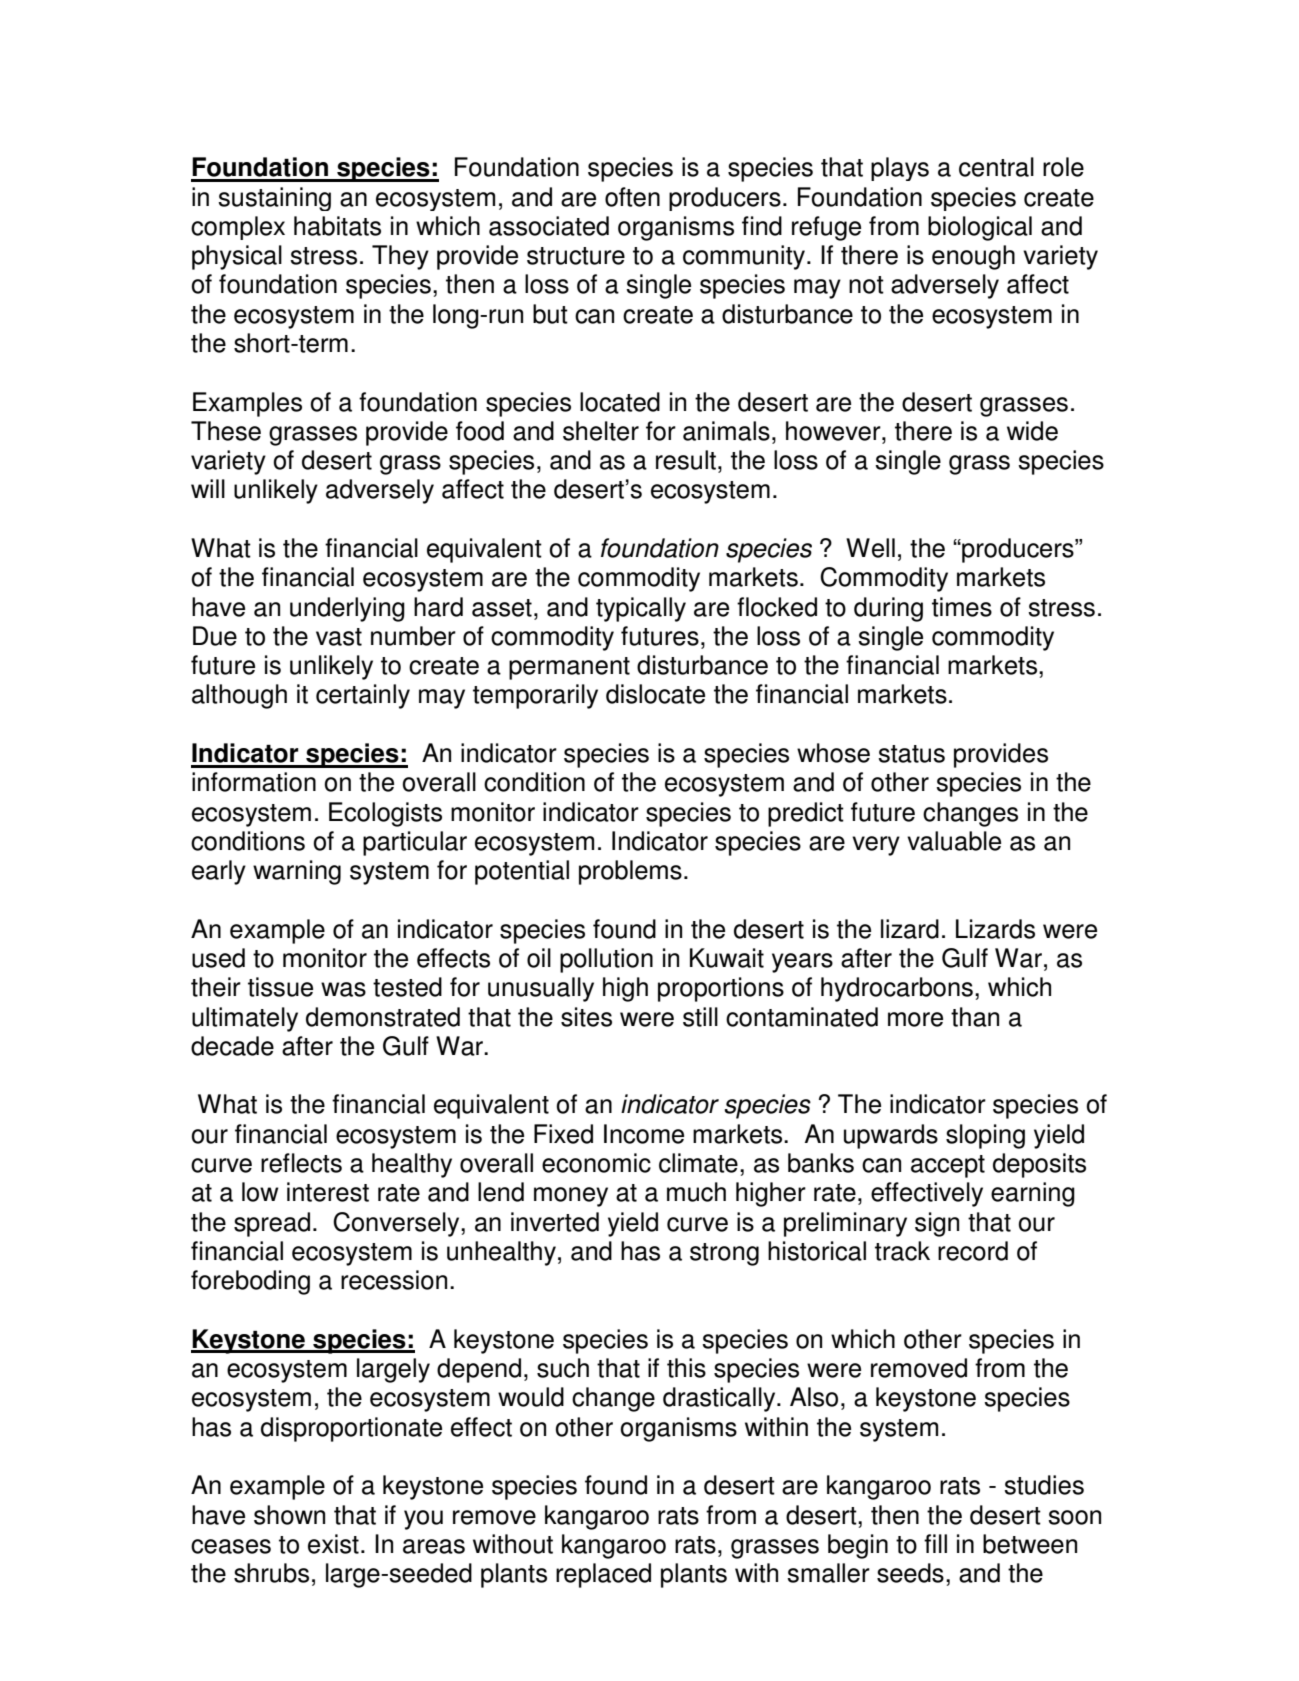 The image size is (1299, 1681). I want to click on biological, so click(980, 228).
